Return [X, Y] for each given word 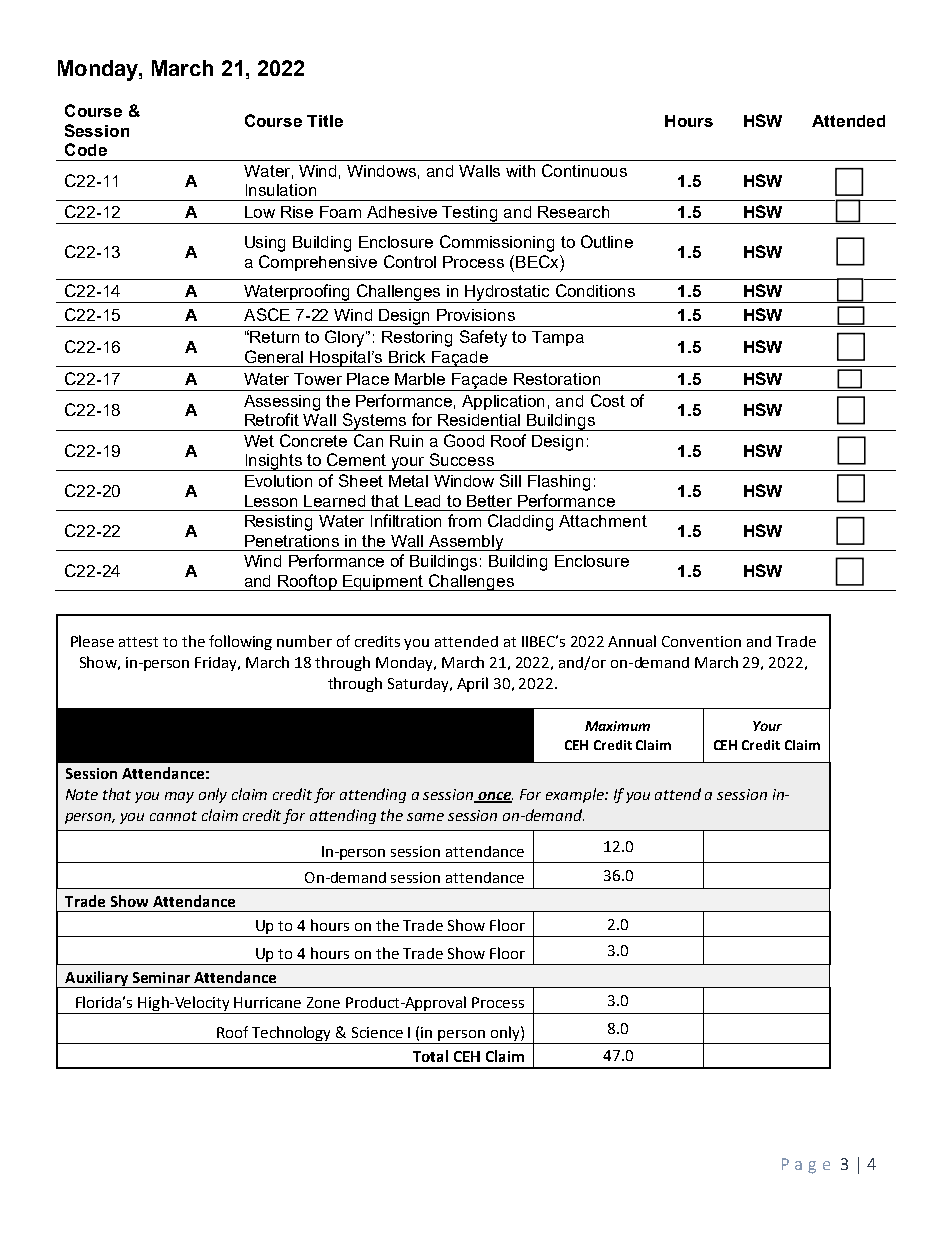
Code [86, 149]
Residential [479, 420]
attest [138, 642]
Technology [292, 1035]
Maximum [617, 726]
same [425, 817]
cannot [173, 816]
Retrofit [272, 419]
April [472, 684]
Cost [608, 400]
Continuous [584, 170]
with [520, 171]
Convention [701, 641]
